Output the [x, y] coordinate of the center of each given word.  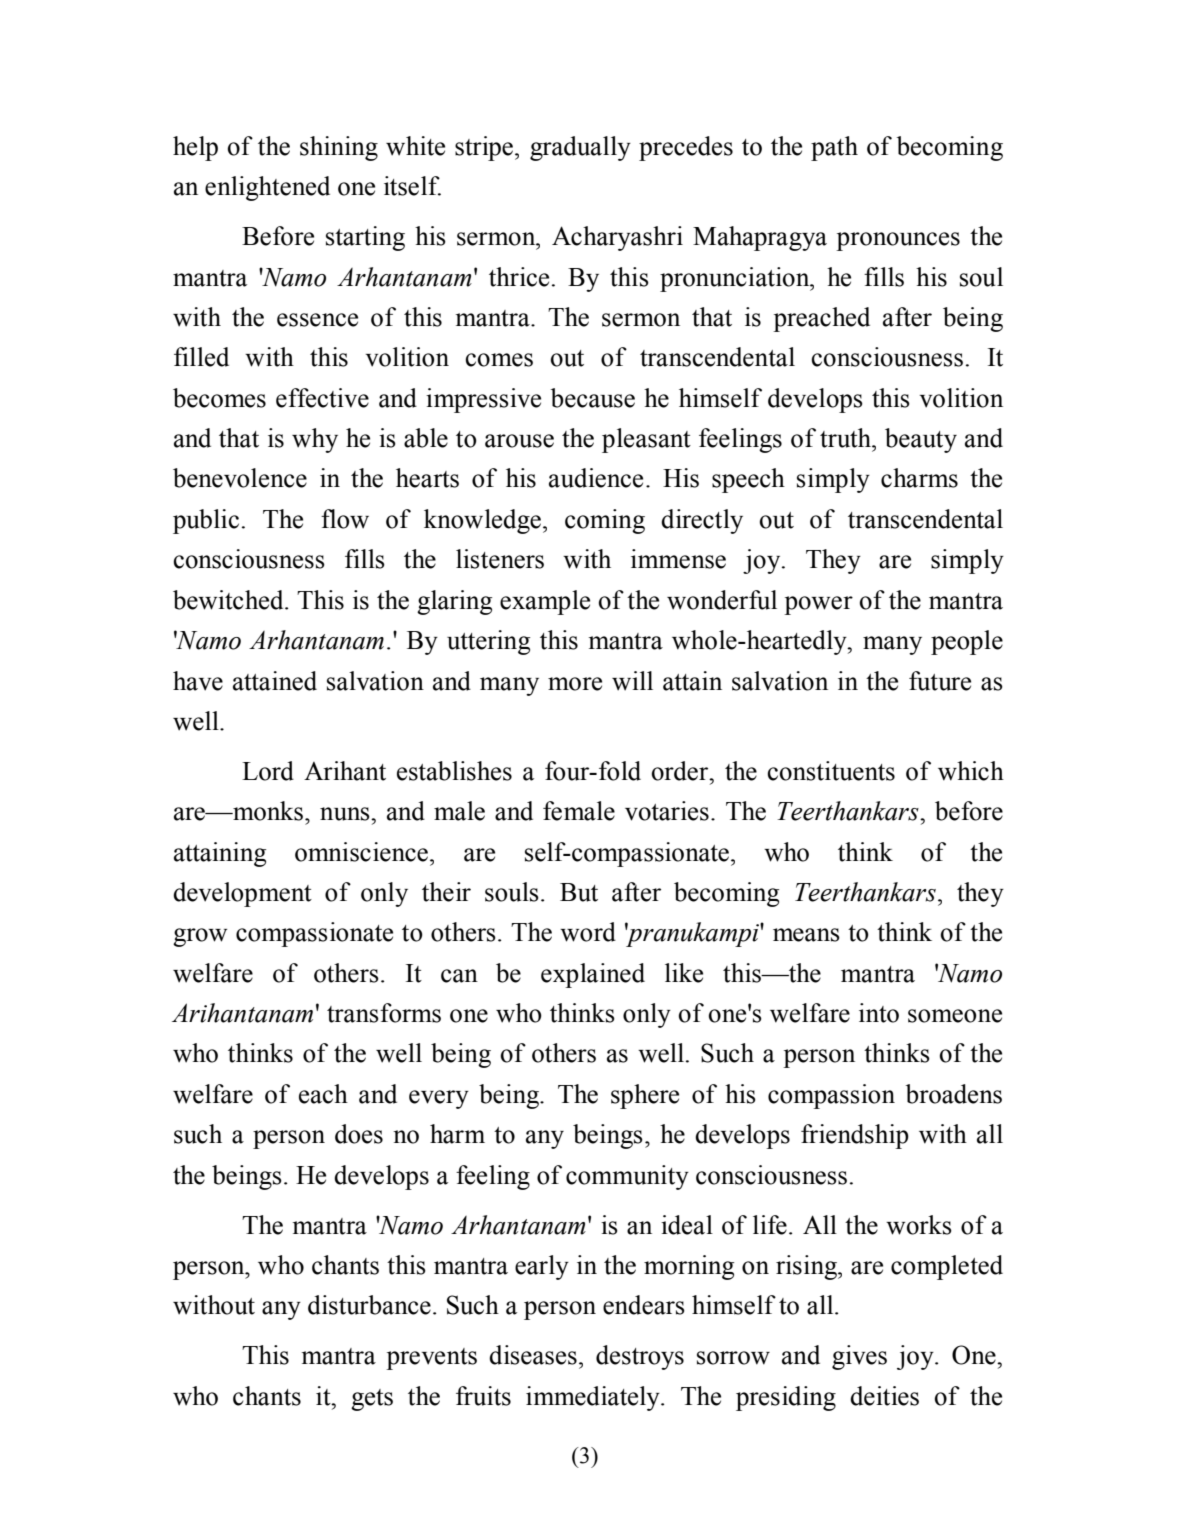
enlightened [267, 188]
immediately [594, 1398]
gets [372, 1400]
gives [859, 1357]
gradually [580, 148]
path [834, 148]
